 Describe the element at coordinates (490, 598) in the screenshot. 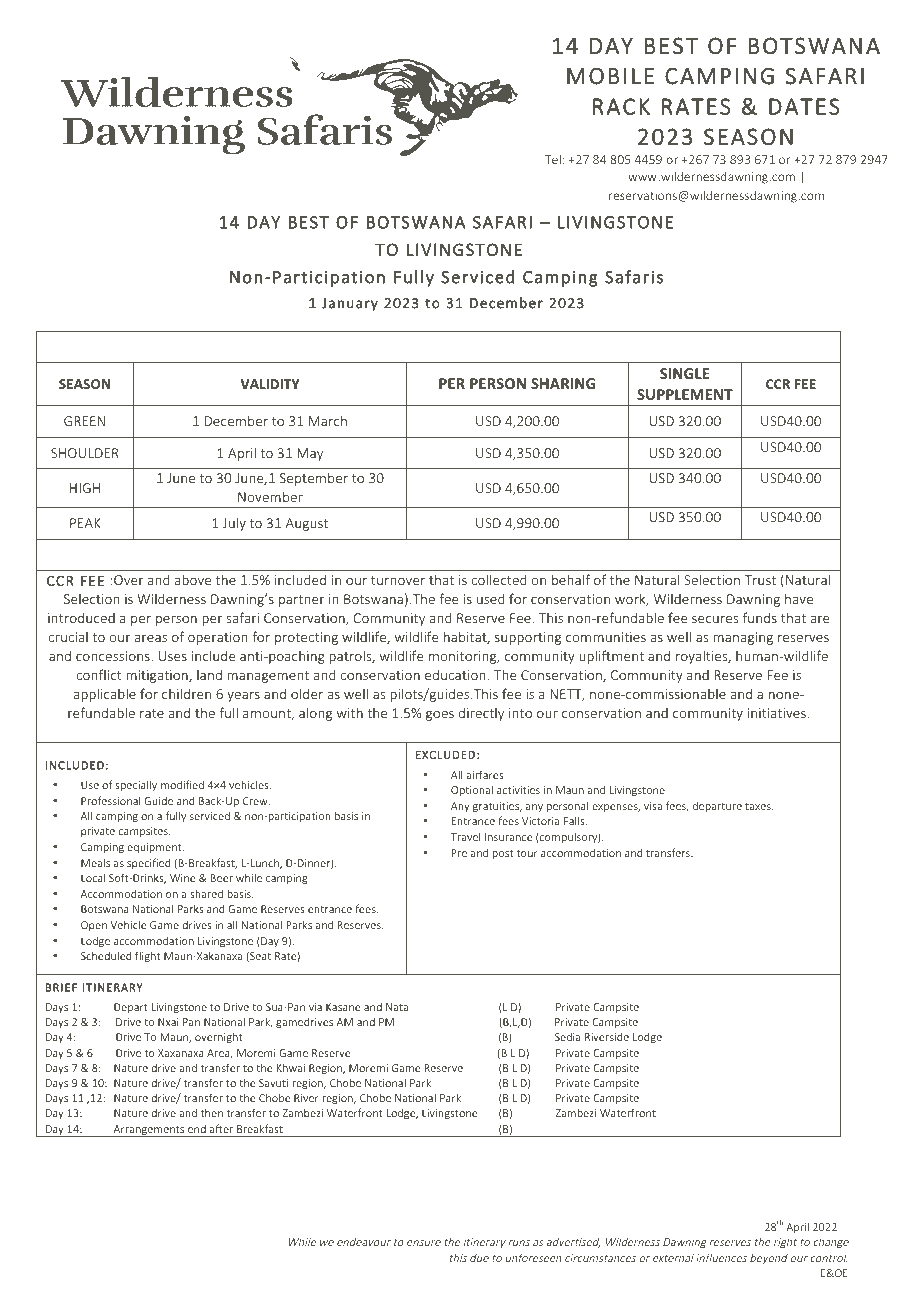

I see `used` at that location.
